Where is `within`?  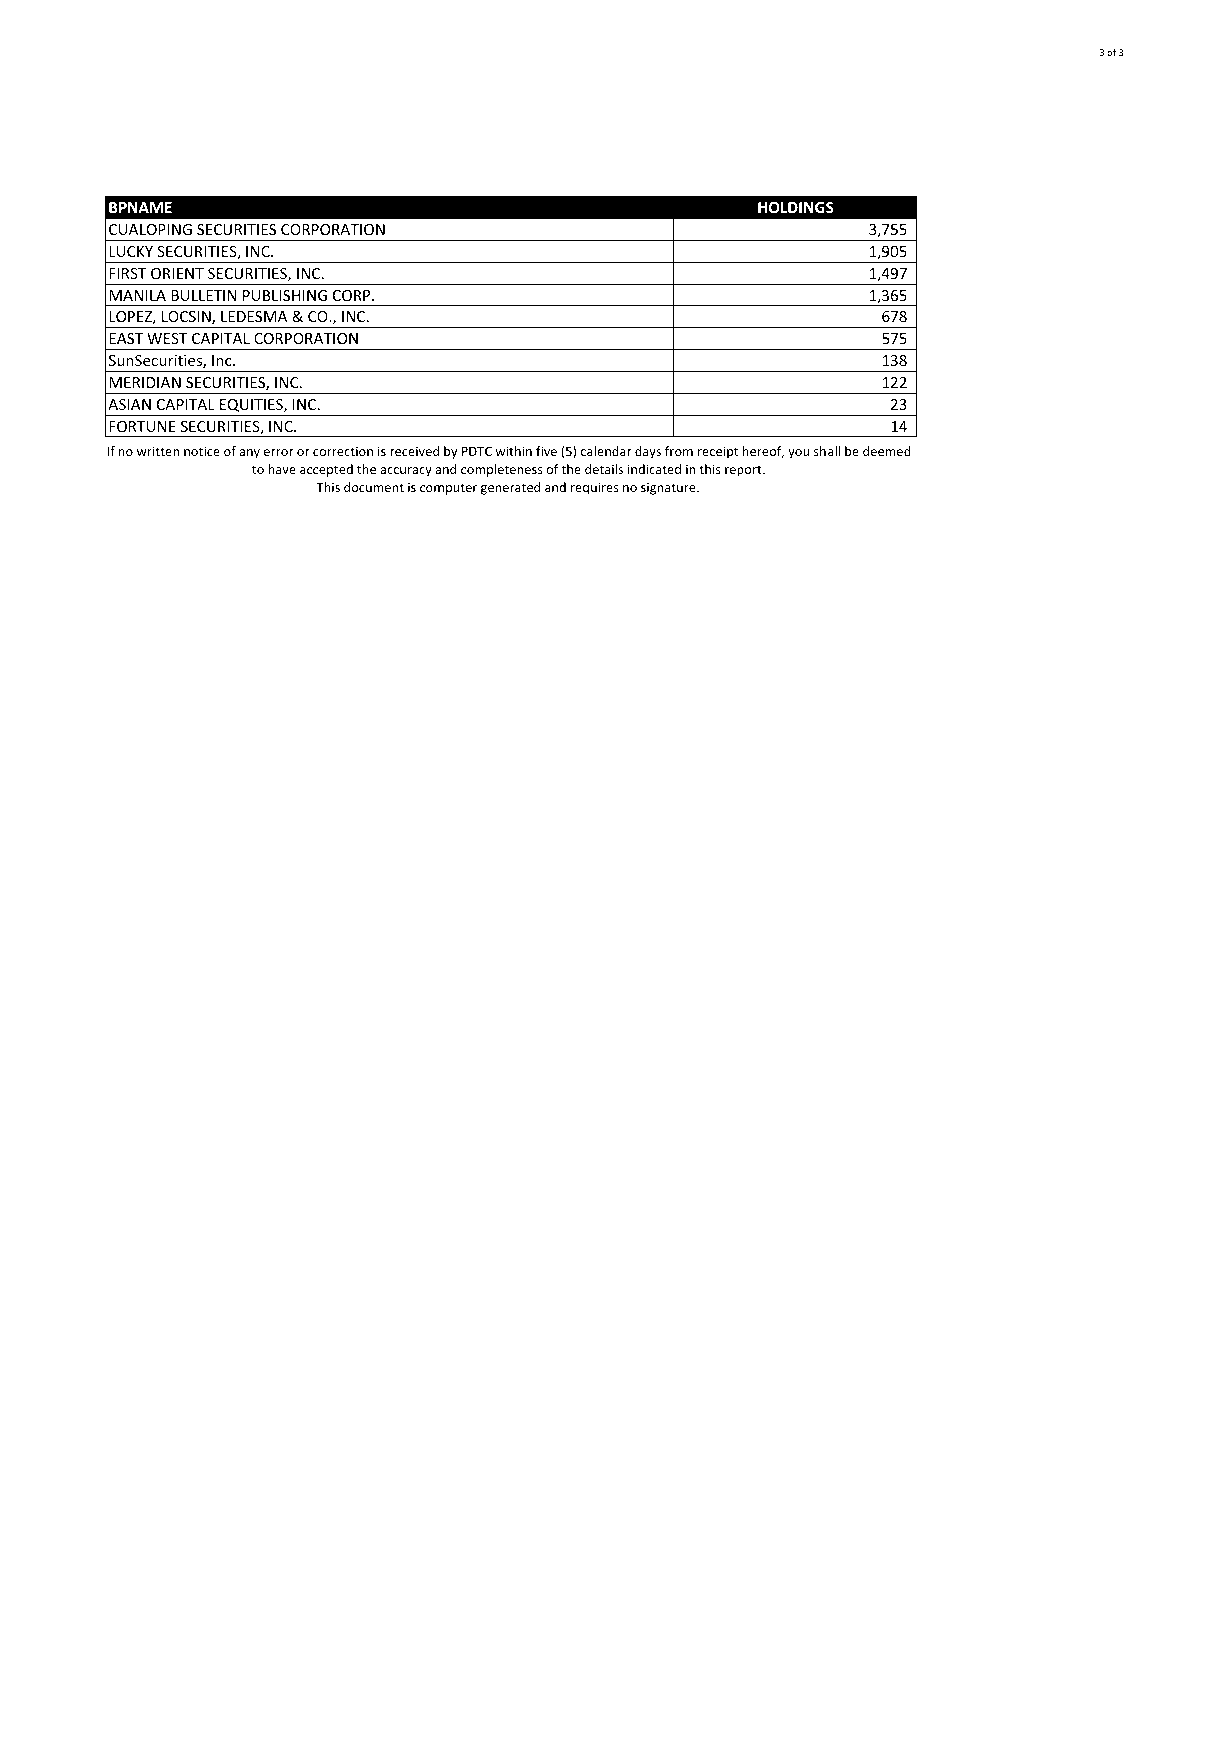
within is located at coordinates (513, 451).
